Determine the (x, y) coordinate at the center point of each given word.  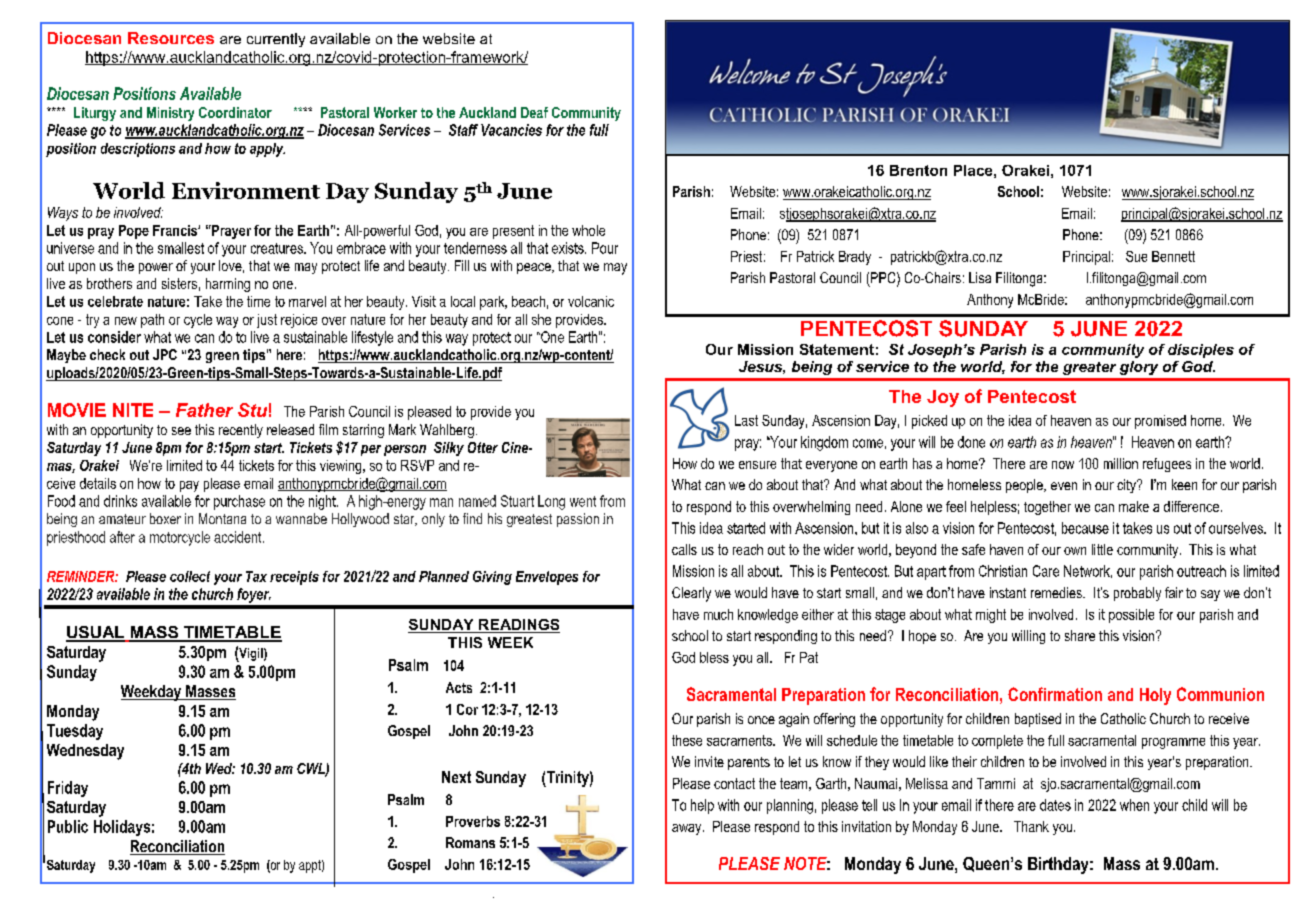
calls (684, 549)
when (1134, 805)
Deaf (534, 112)
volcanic (591, 301)
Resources (171, 38)
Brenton (918, 170)
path (152, 321)
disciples (1201, 351)
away (688, 829)
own (1075, 551)
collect (190, 576)
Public (68, 826)
